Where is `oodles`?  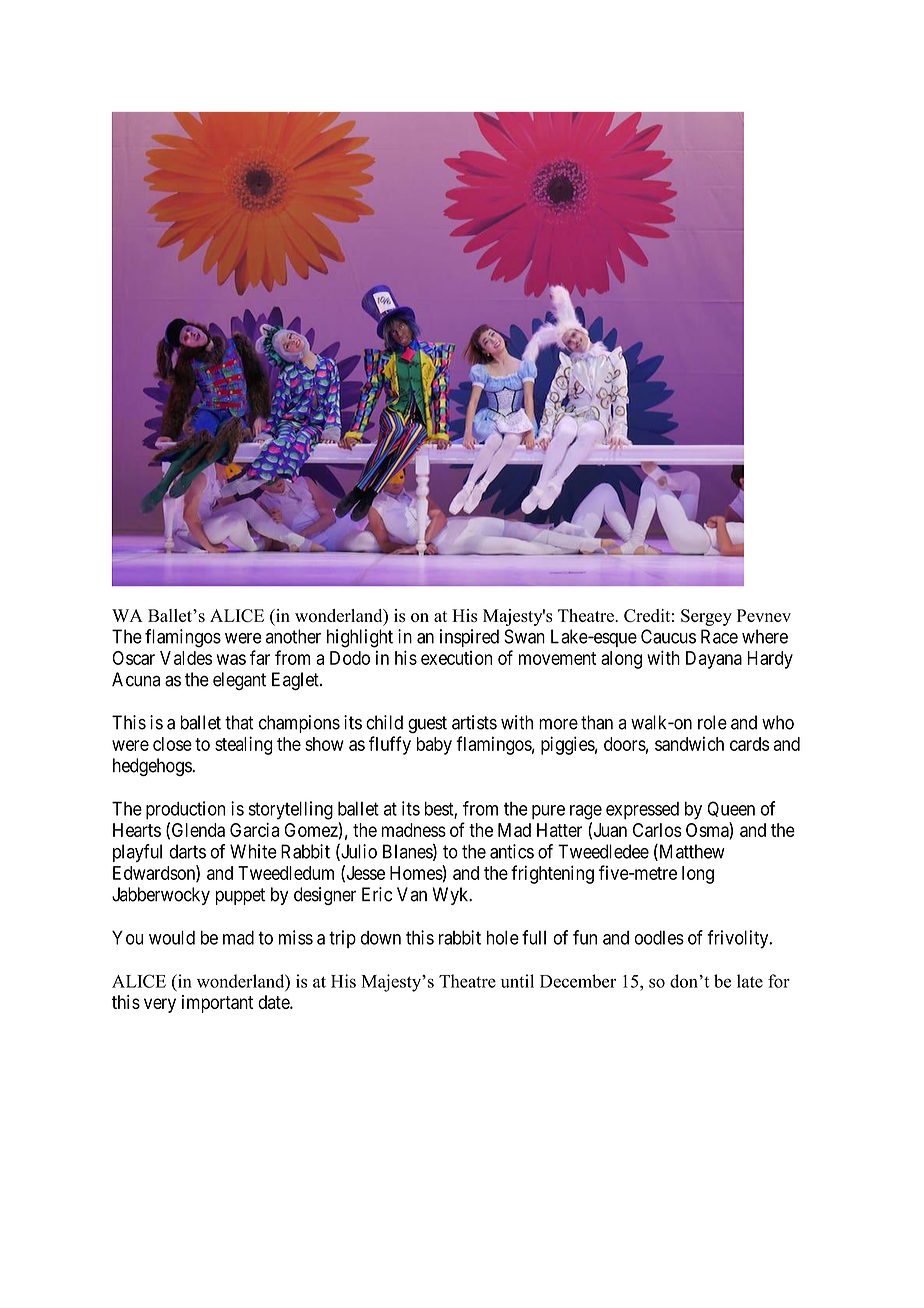
oodles is located at coordinates (659, 937).
